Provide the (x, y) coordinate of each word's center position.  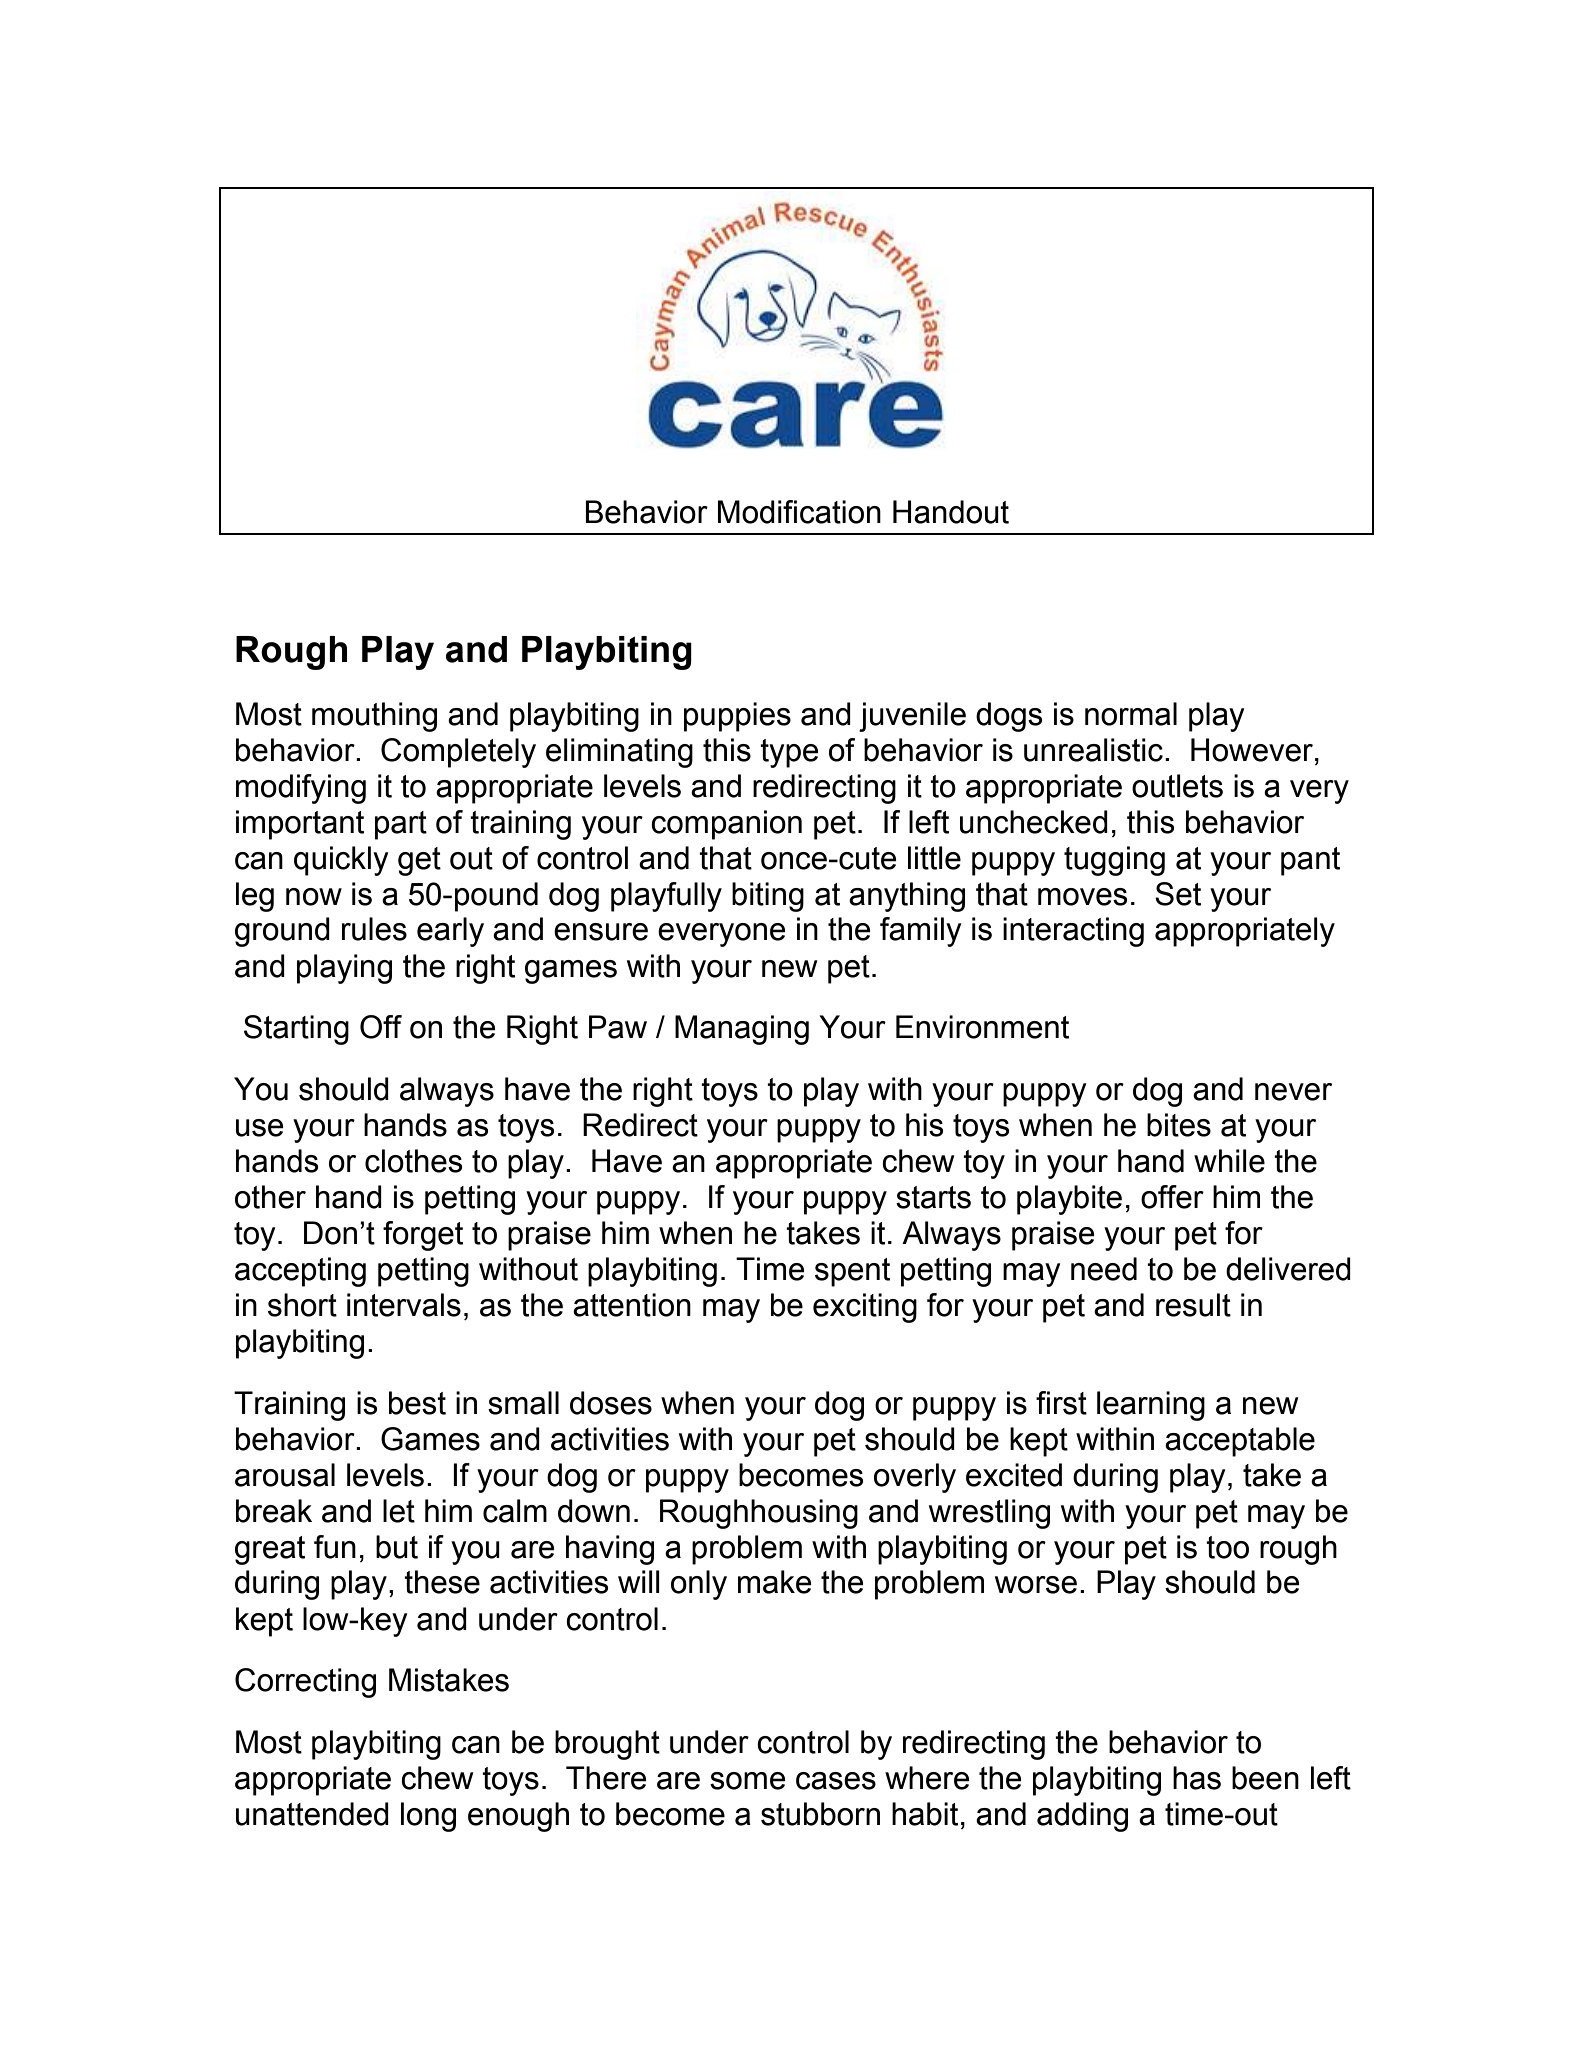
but (397, 1547)
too (1227, 1547)
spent (852, 1272)
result (1193, 1305)
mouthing (374, 717)
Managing (742, 1030)
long (428, 1817)
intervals (404, 1305)
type (789, 753)
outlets (1177, 786)
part (401, 825)
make (775, 1582)
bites (1179, 1125)
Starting (296, 1030)
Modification (799, 512)
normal (1131, 714)
